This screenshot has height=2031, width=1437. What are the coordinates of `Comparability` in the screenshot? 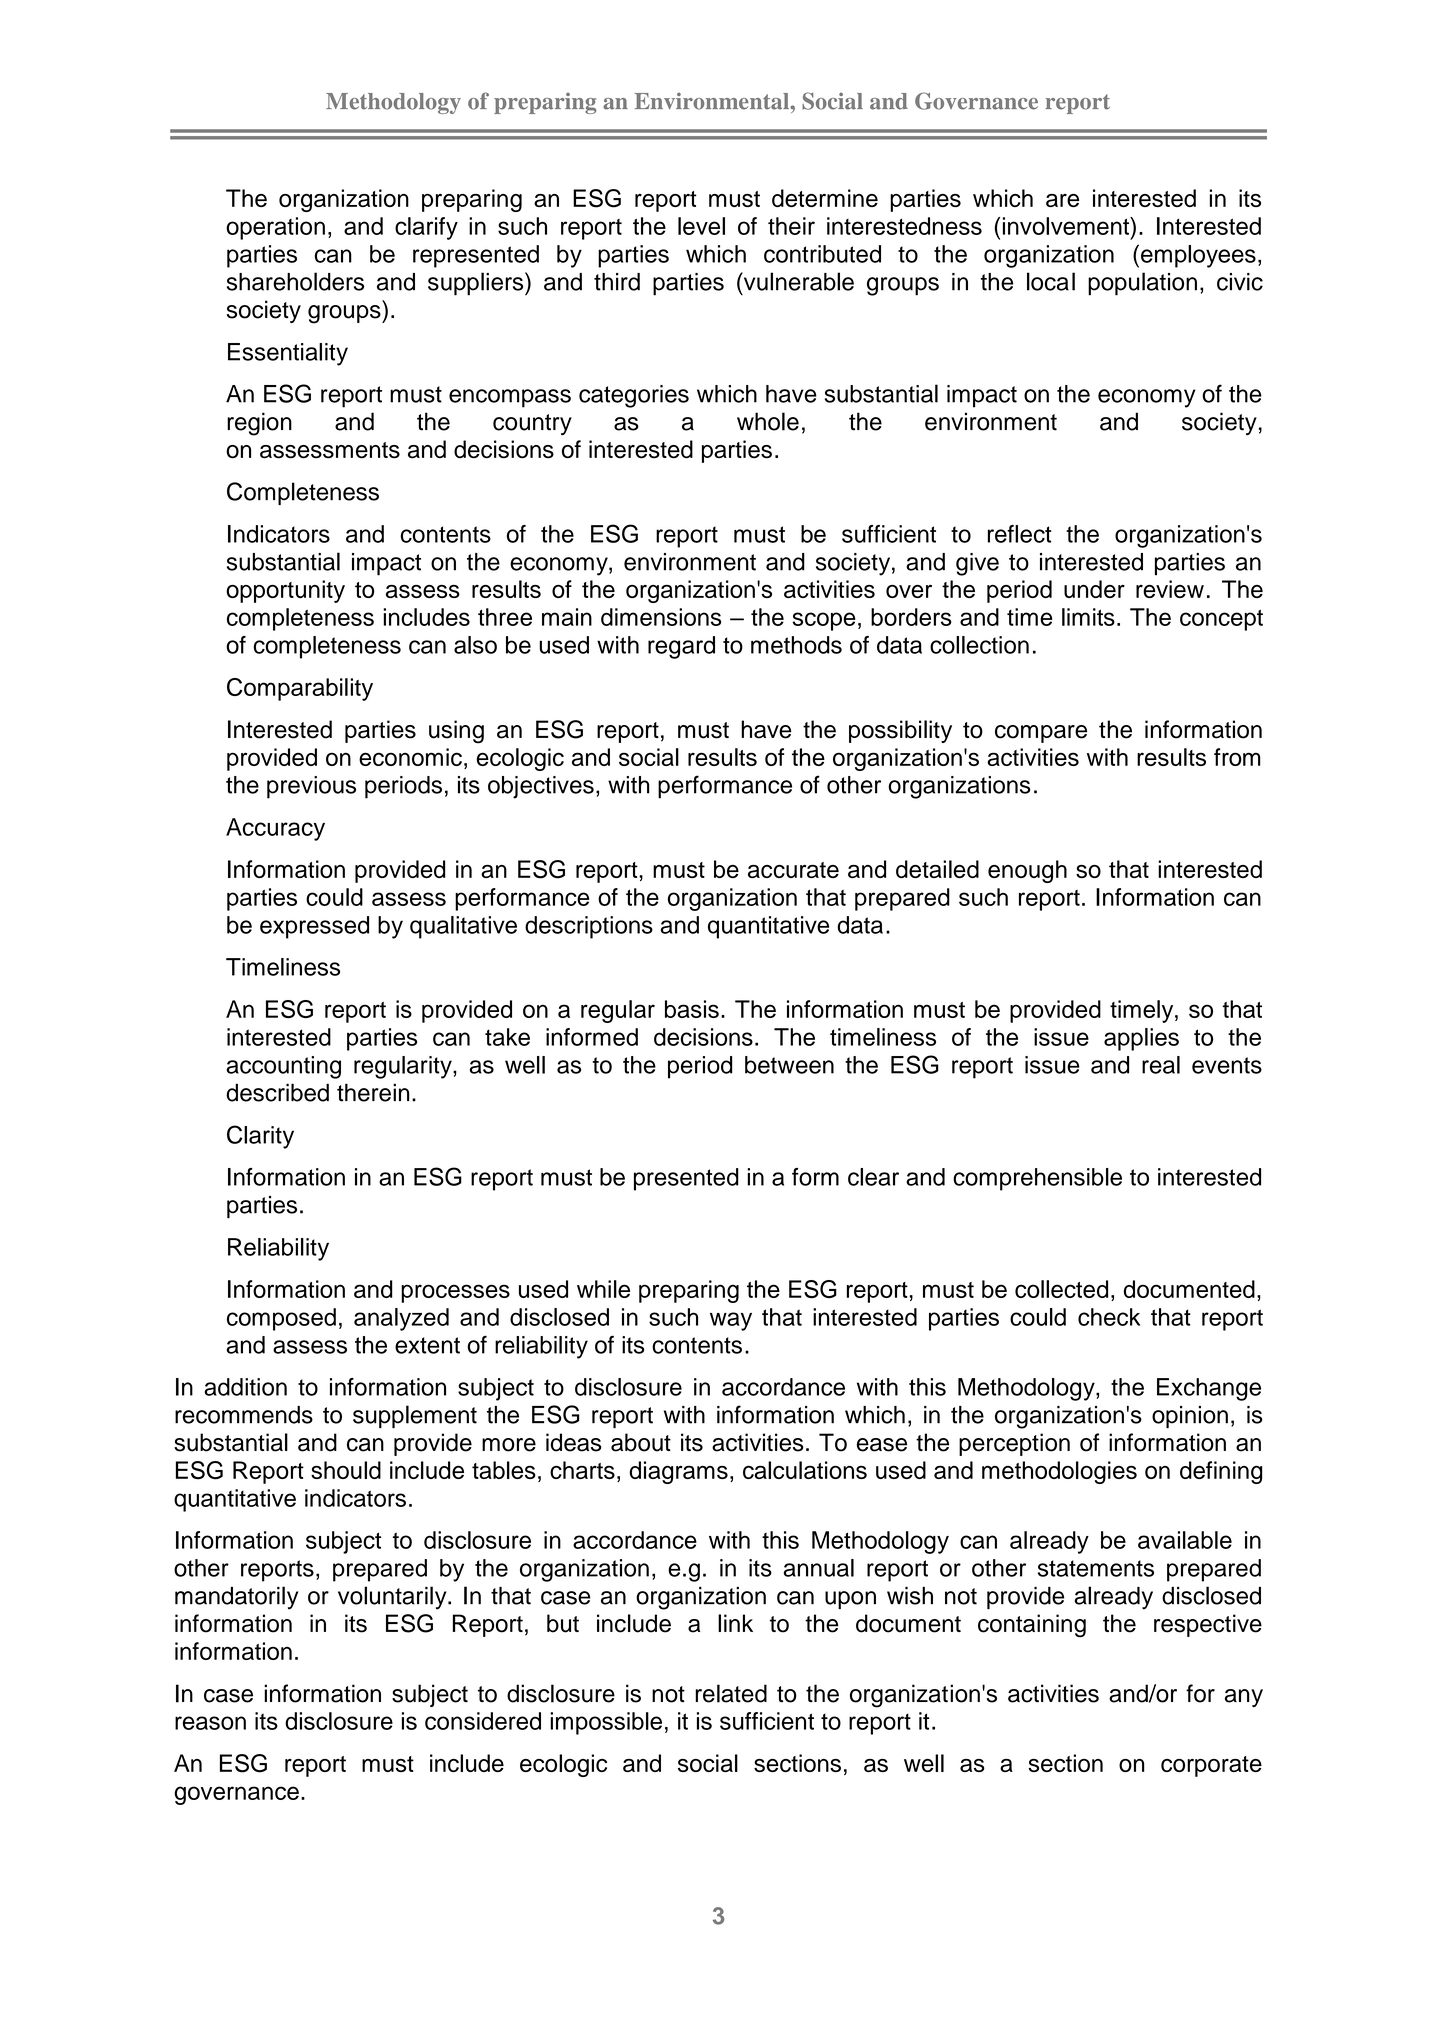 It's located at (300, 689).
